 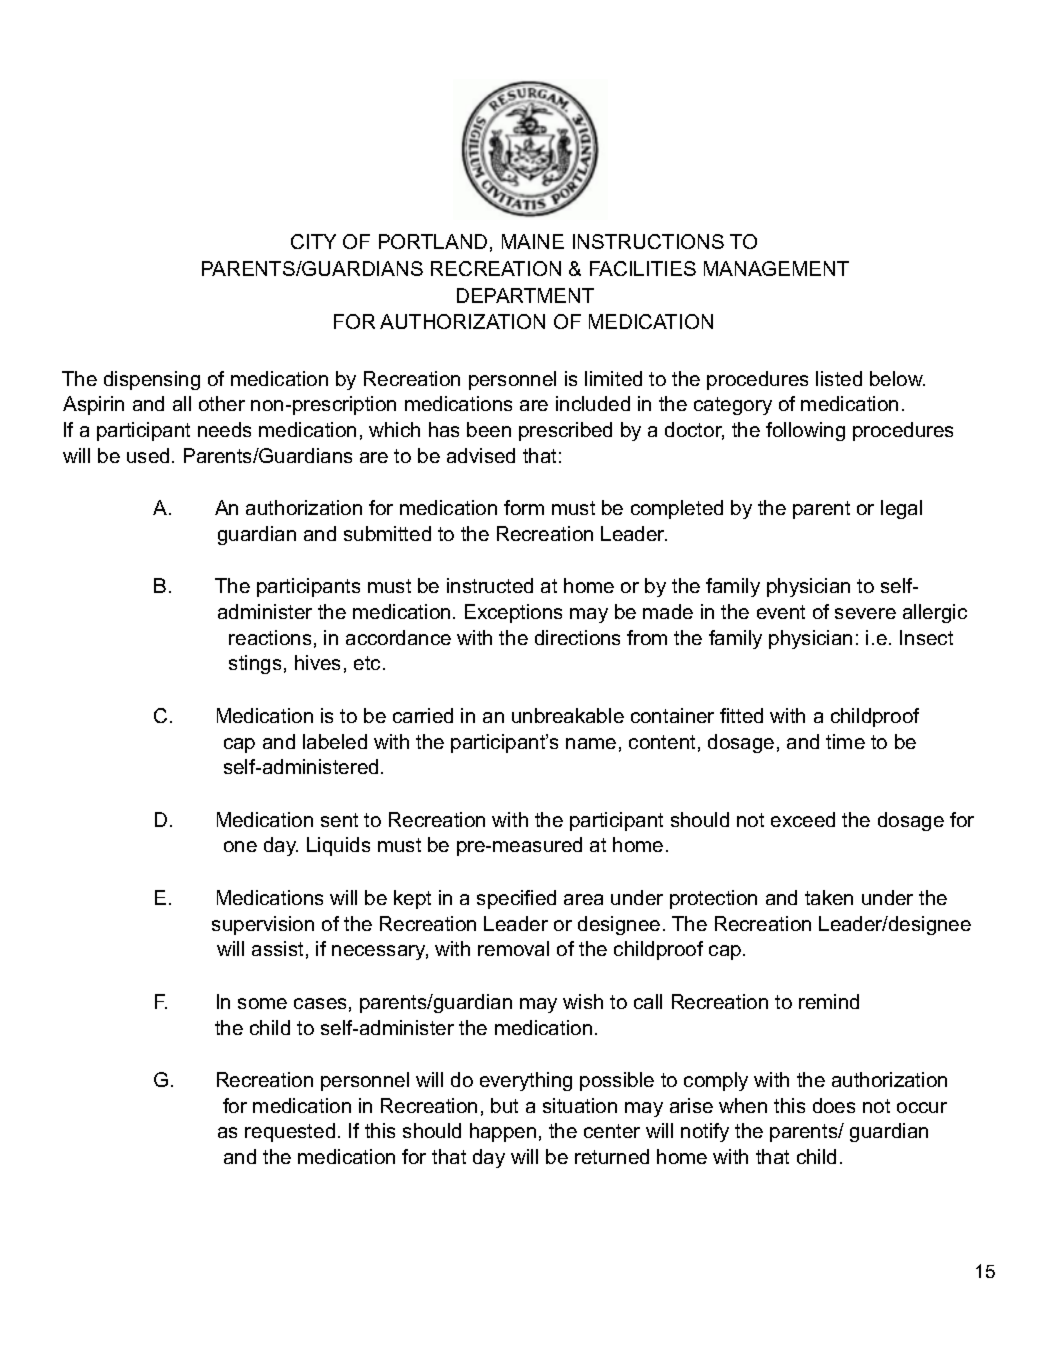 I want to click on requested, so click(x=290, y=1132).
